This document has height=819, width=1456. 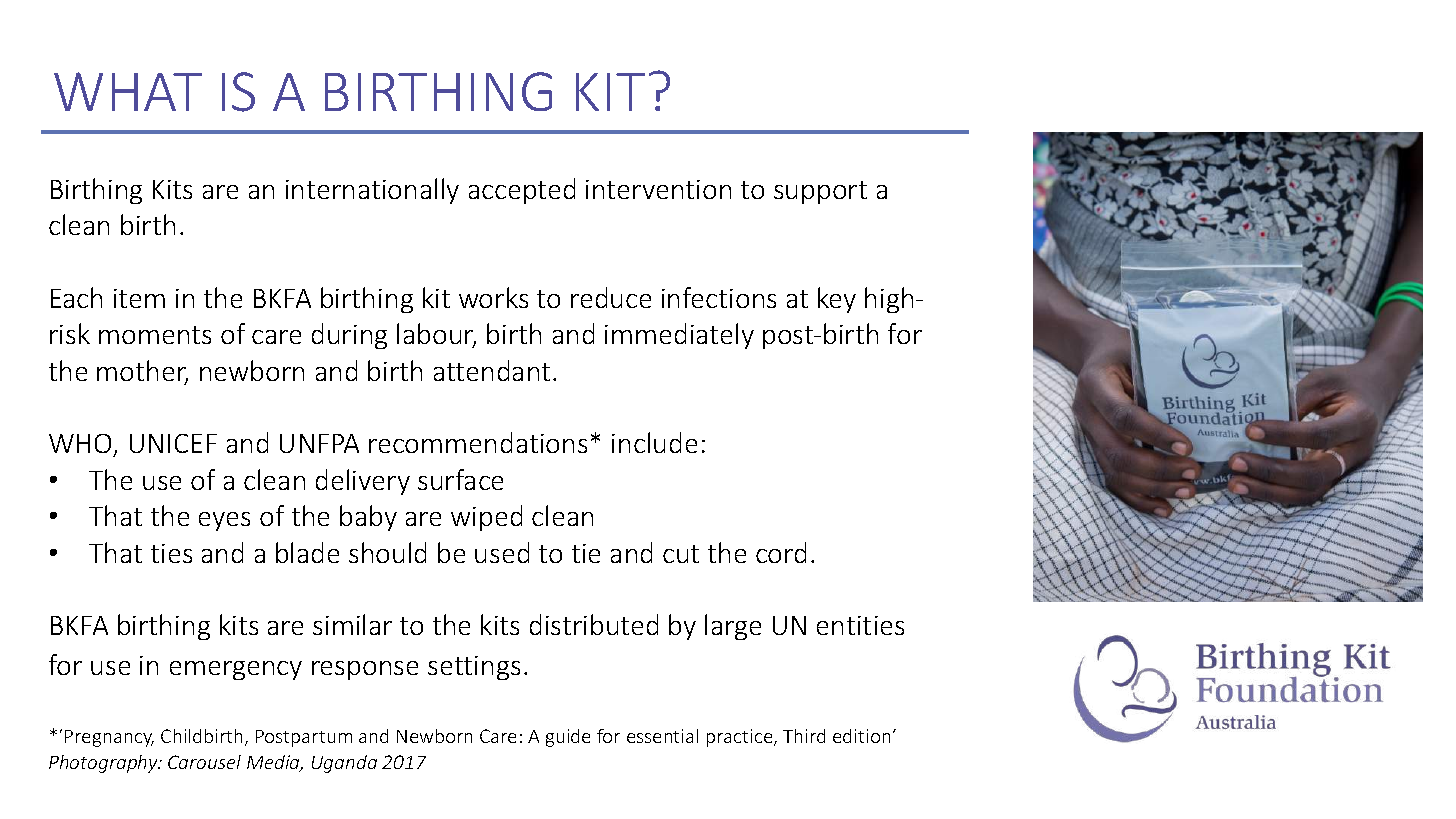 What do you see at coordinates (109, 738) in the document?
I see `Pregnancy` at bounding box center [109, 738].
